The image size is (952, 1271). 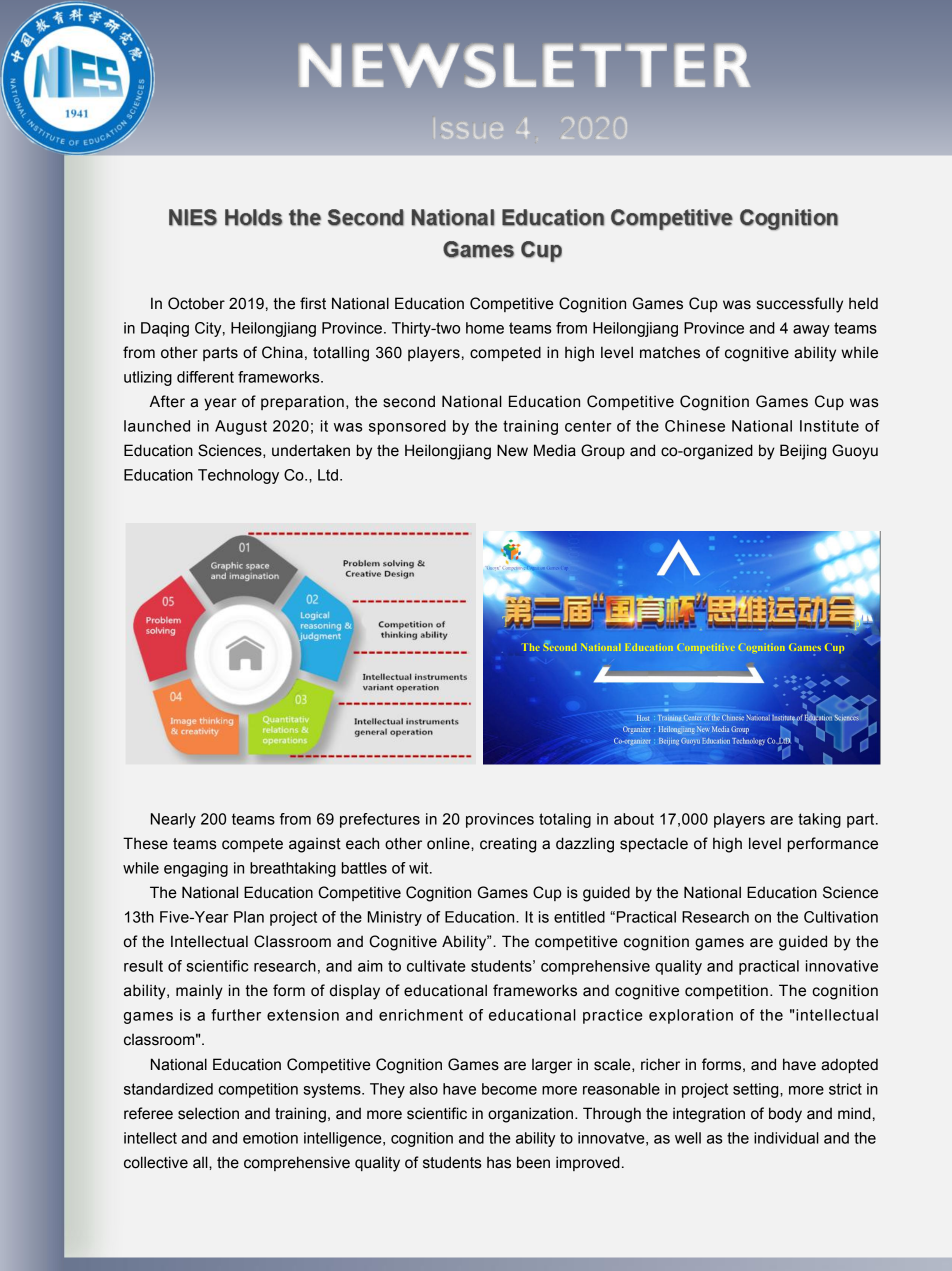 I want to click on home, so click(x=485, y=328).
